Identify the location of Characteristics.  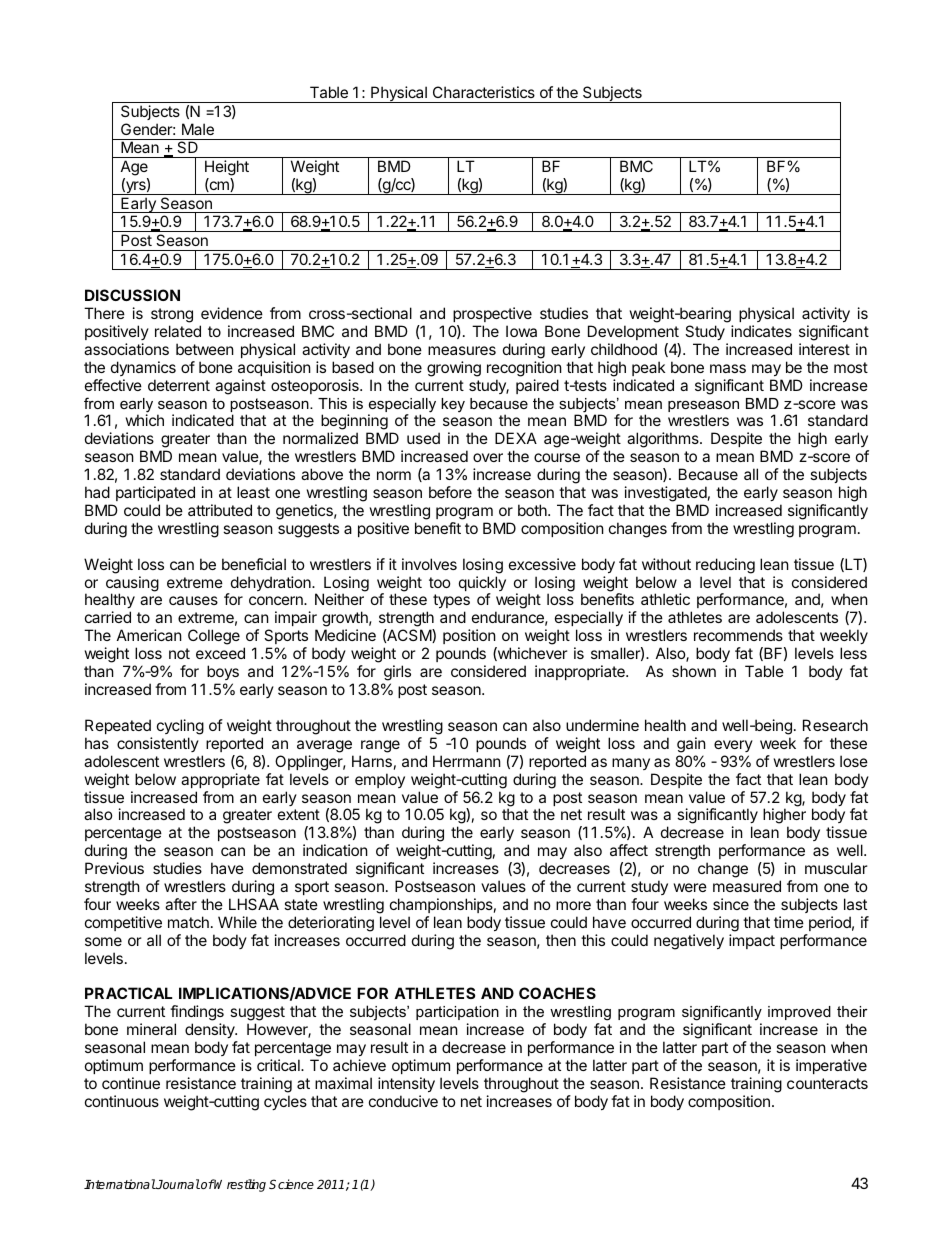
(484, 92).
